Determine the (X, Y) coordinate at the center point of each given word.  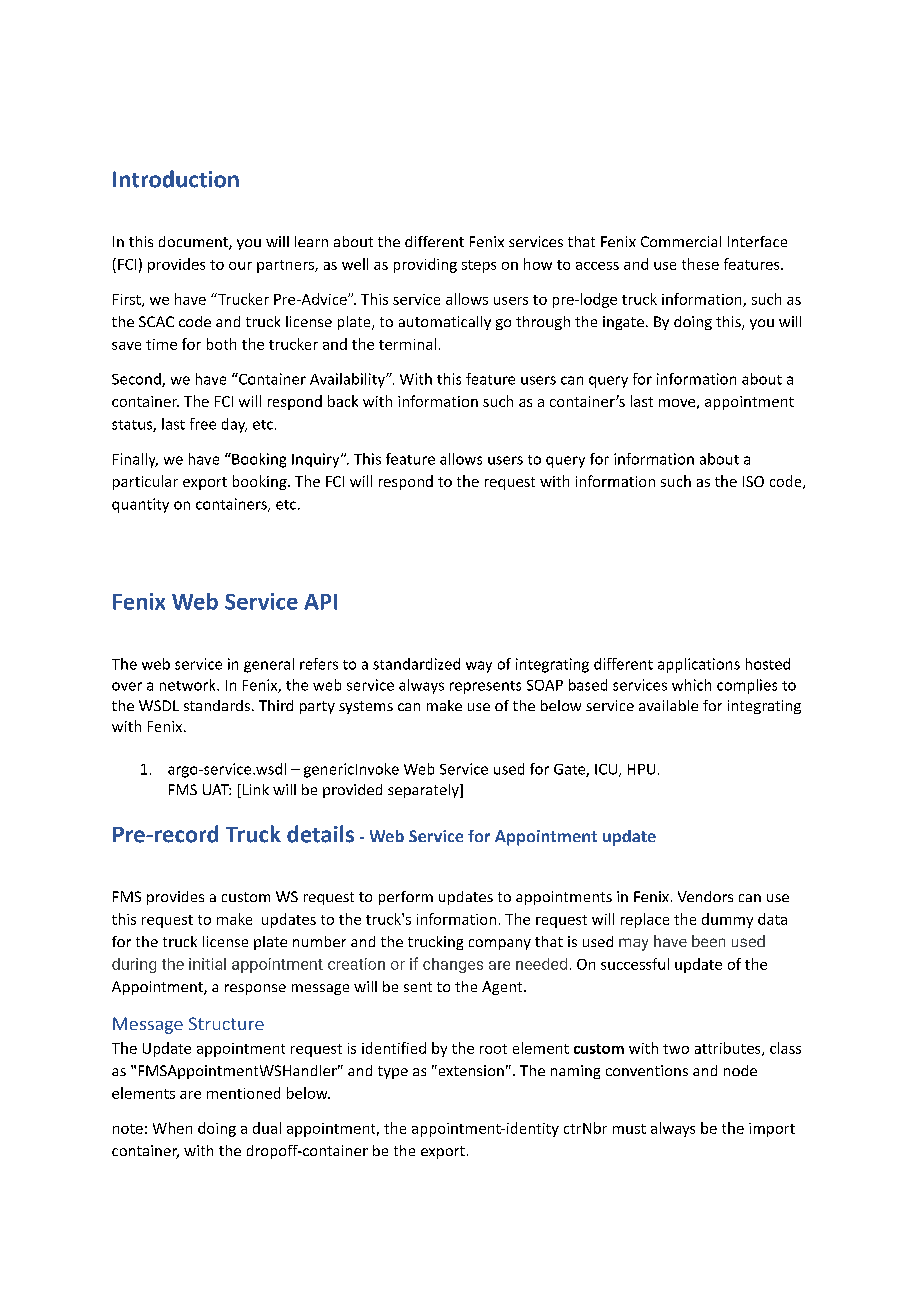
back (343, 401)
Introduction (176, 179)
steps (479, 266)
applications (699, 665)
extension (470, 1070)
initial (207, 964)
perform (406, 898)
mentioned (243, 1093)
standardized (416, 664)
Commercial (681, 241)
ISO (753, 481)
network (189, 685)
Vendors (705, 896)
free (203, 424)
